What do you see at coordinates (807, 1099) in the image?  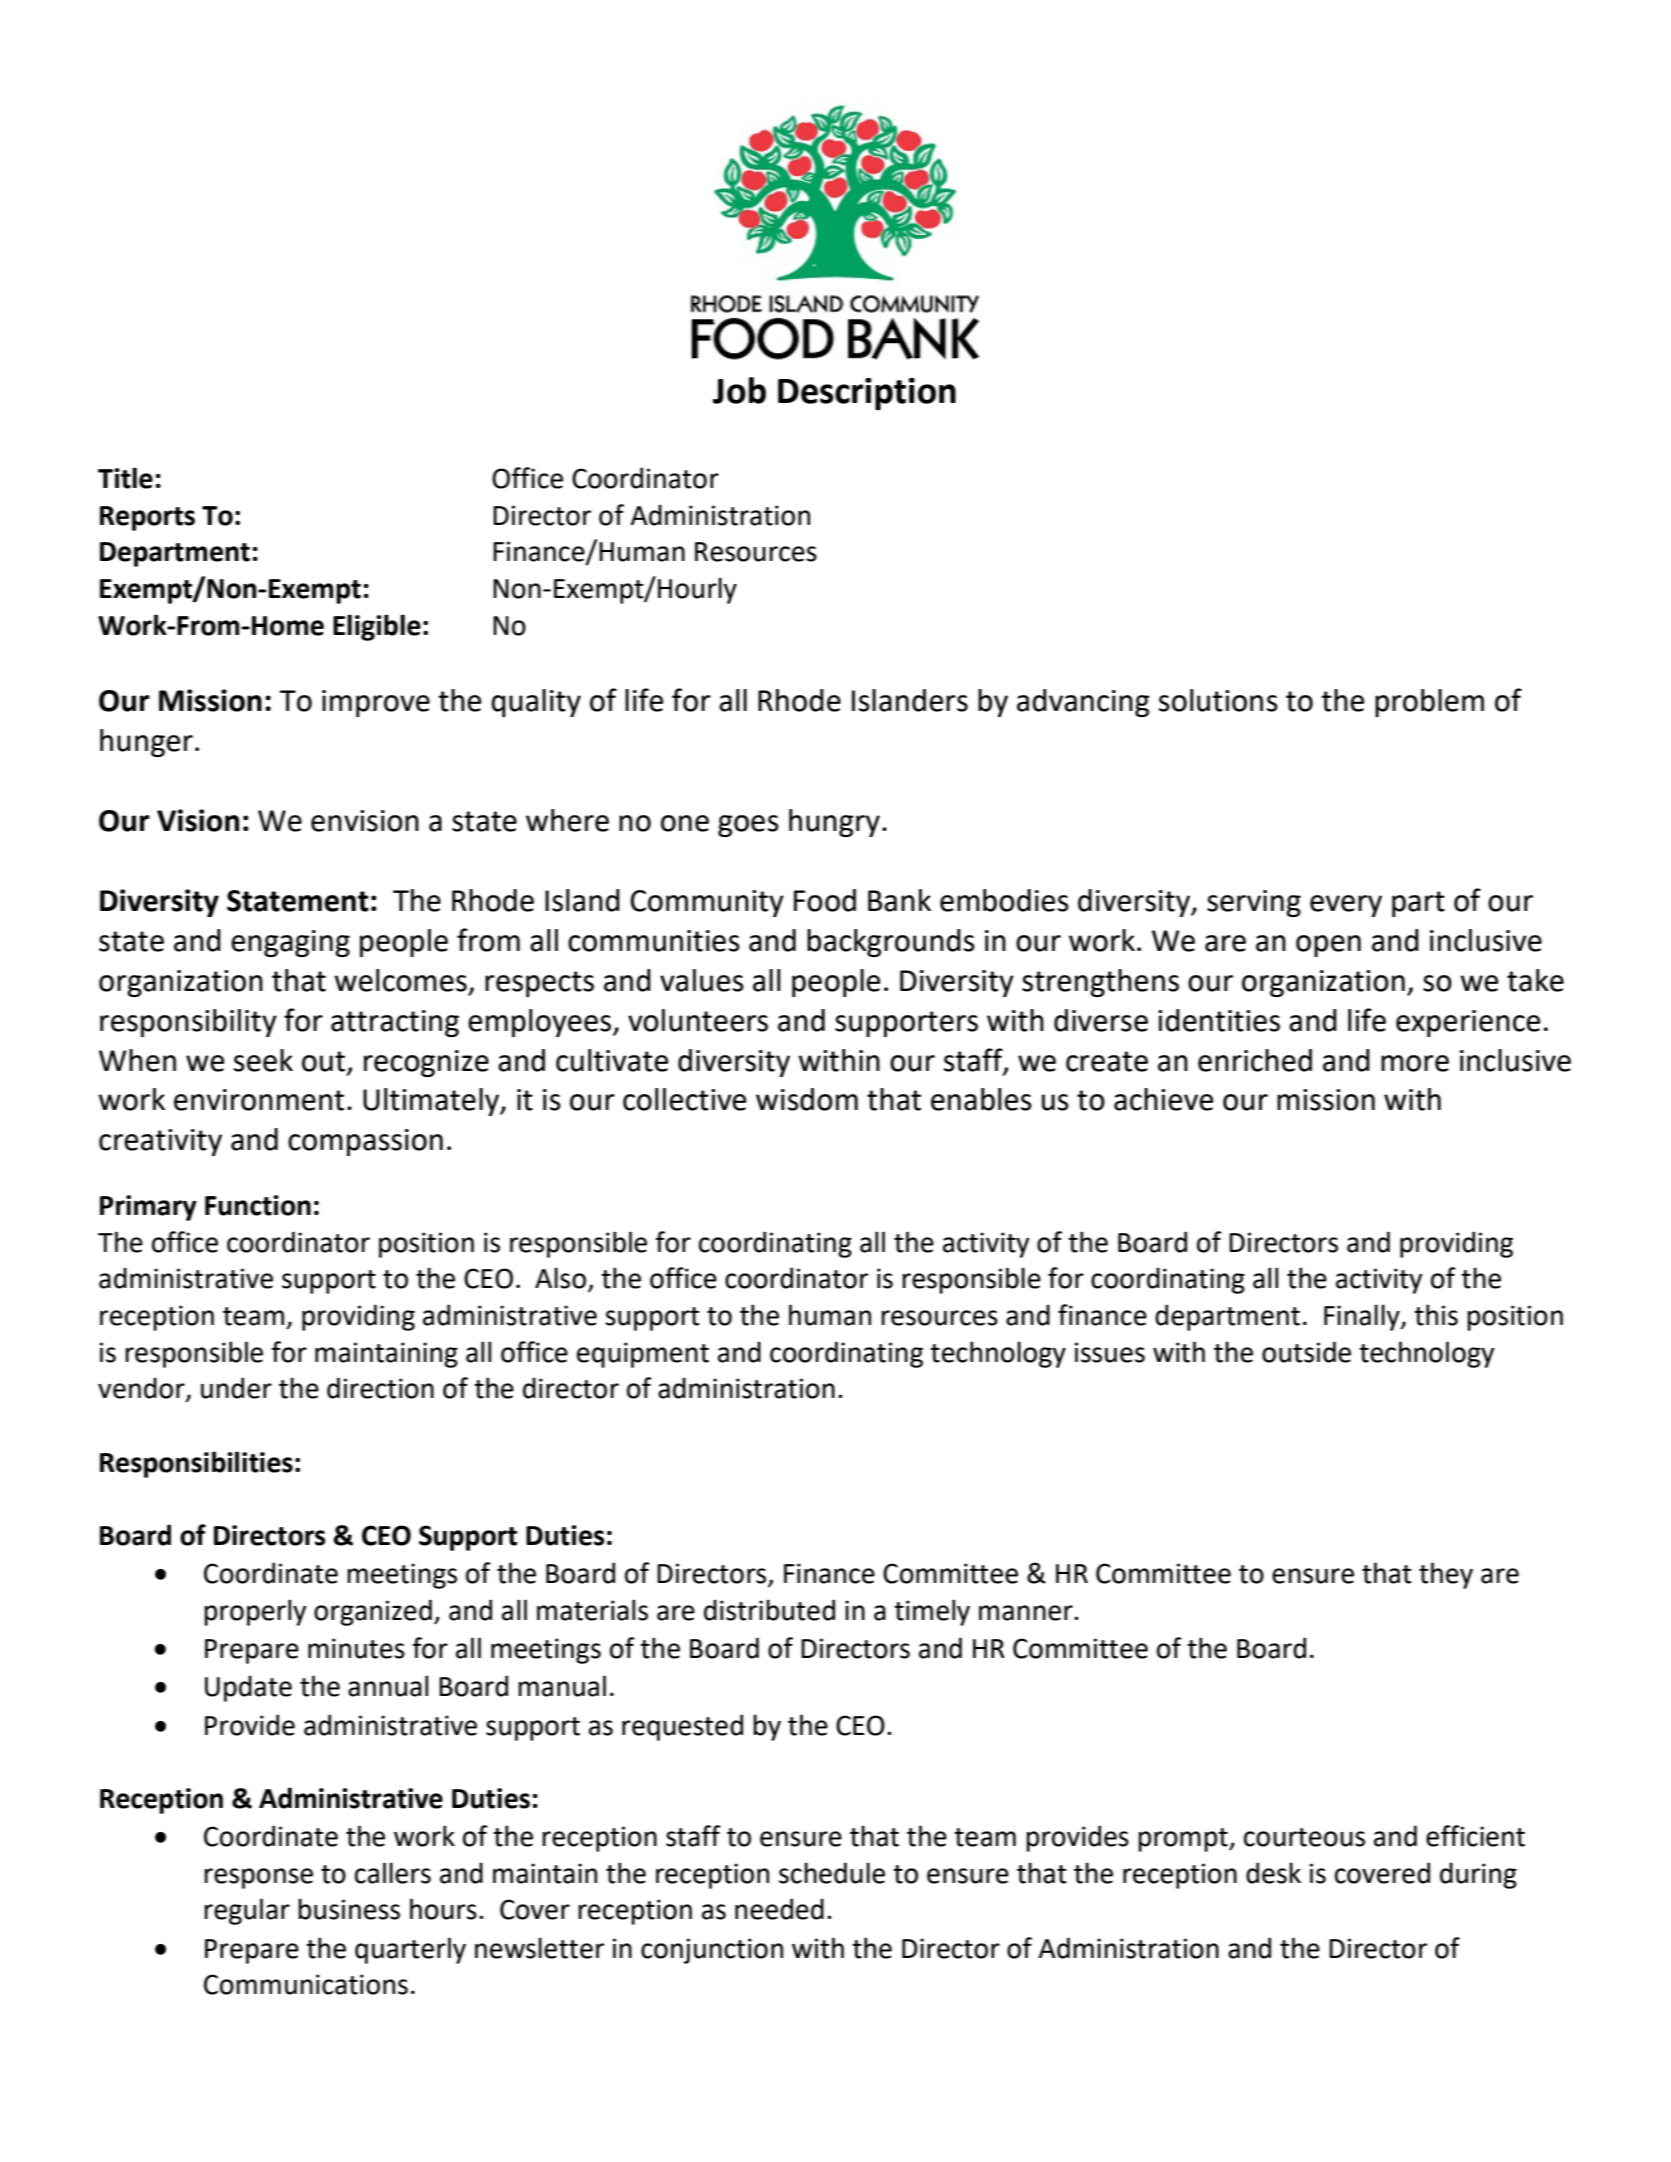 I see `wisdom` at bounding box center [807, 1099].
